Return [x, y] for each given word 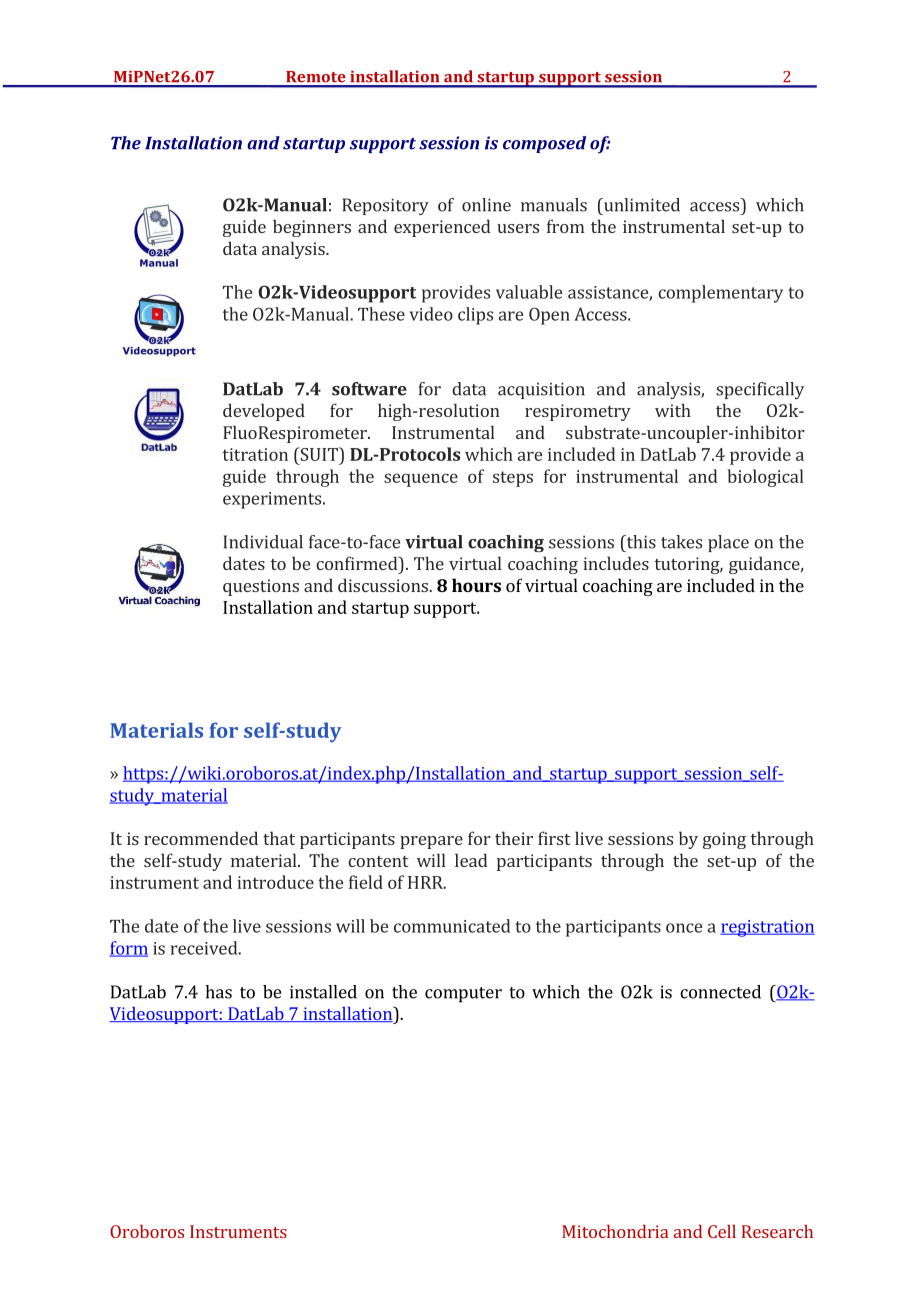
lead [471, 860]
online [486, 205]
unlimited [641, 205]
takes [681, 542]
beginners [312, 228]
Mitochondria [615, 1231]
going [724, 840]
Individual [263, 542]
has [218, 992]
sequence [421, 480]
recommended [201, 838]
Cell [722, 1231]
